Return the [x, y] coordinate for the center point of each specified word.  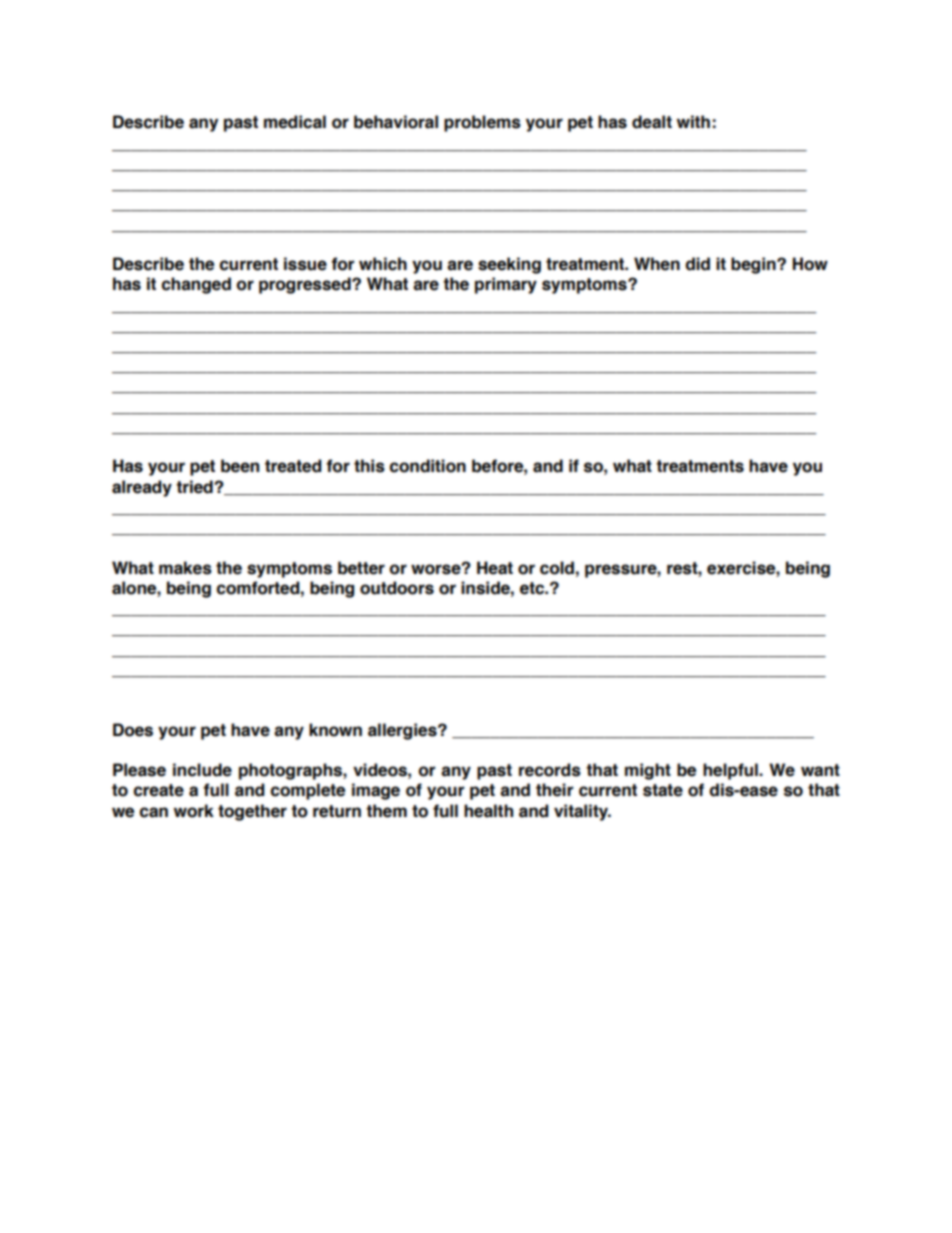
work [194, 811]
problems [482, 123]
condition [428, 466]
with [693, 121]
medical [295, 122]
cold [557, 568]
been [240, 466]
